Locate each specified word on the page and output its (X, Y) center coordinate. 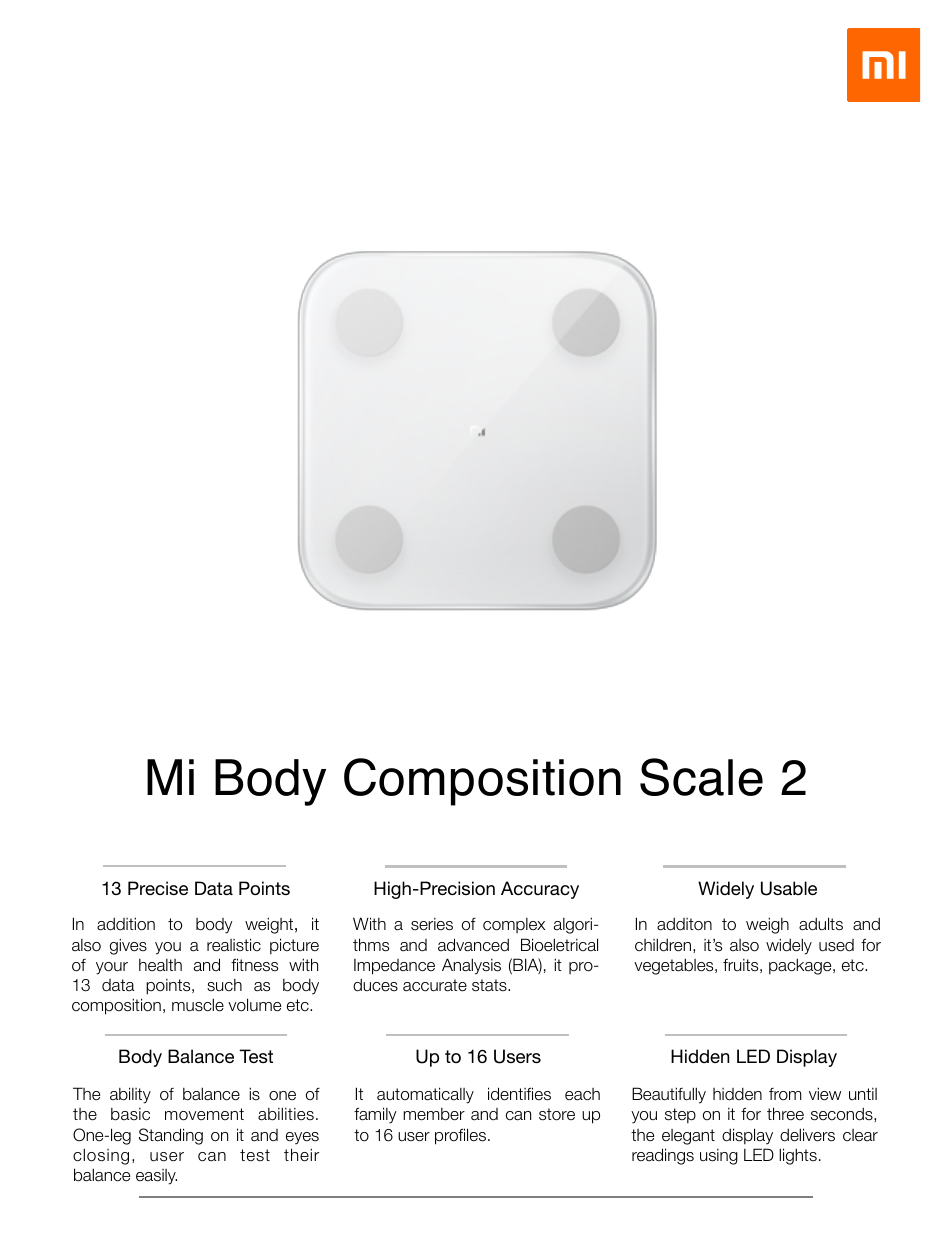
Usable (789, 888)
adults (821, 924)
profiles (460, 1136)
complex (514, 925)
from (785, 1094)
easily (156, 1177)
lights (798, 1156)
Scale (701, 777)
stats (490, 985)
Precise (158, 888)
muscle (198, 1005)
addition (126, 924)
